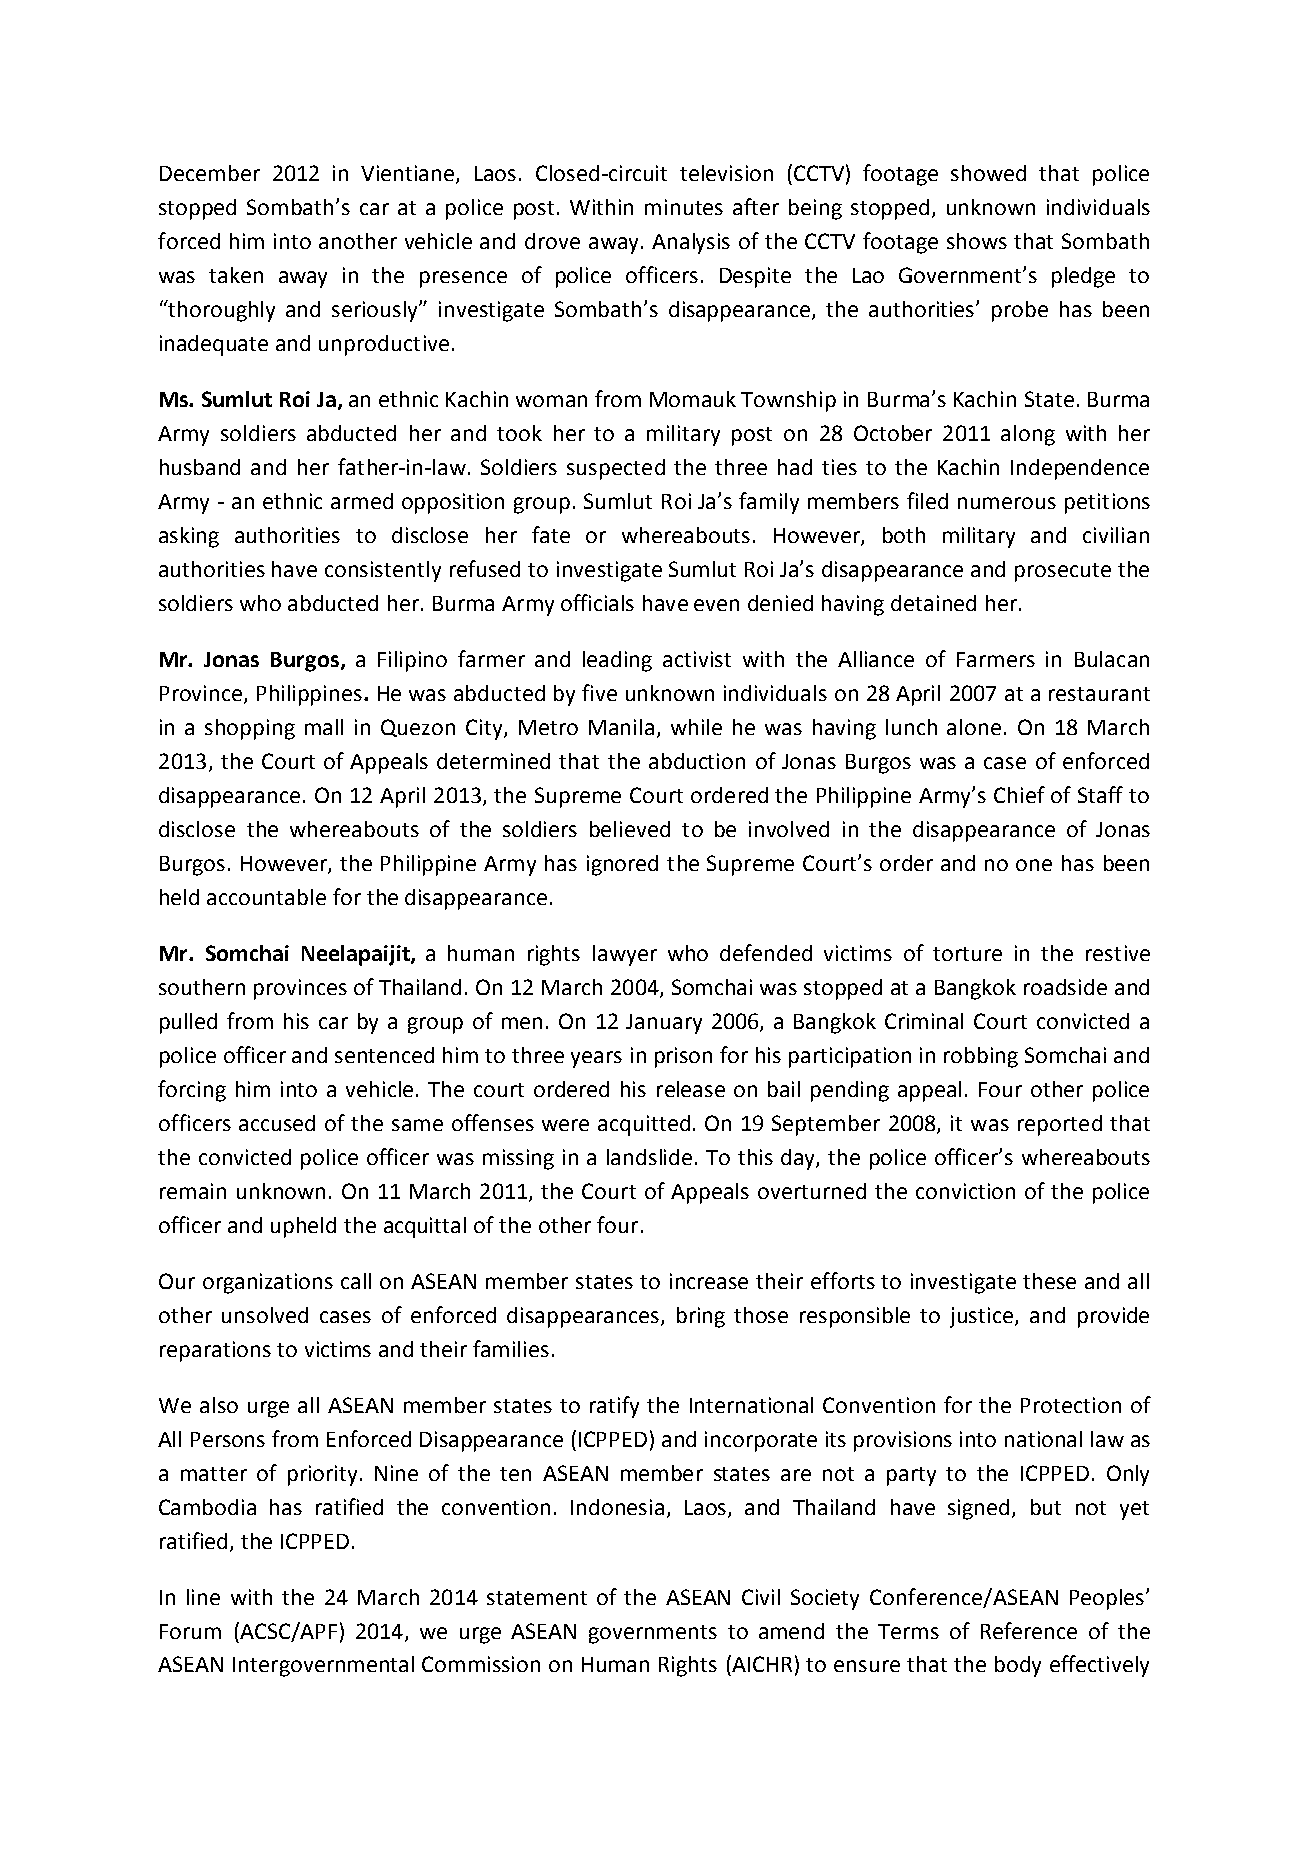 The image size is (1309, 1853). What do you see at coordinates (236, 275) in the screenshot?
I see `taken` at bounding box center [236, 275].
